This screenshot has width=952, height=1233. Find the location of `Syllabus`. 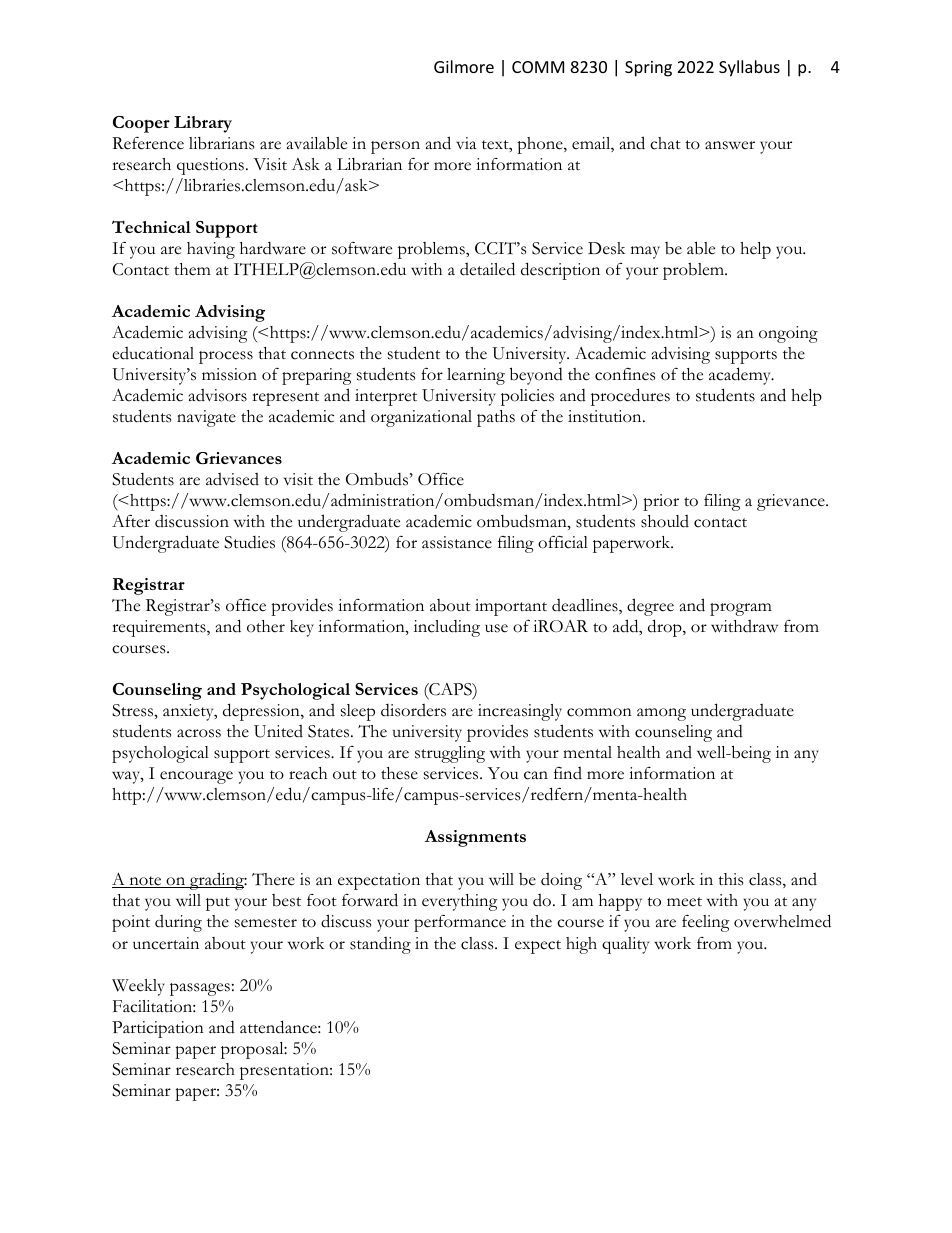

Syllabus is located at coordinates (749, 68).
